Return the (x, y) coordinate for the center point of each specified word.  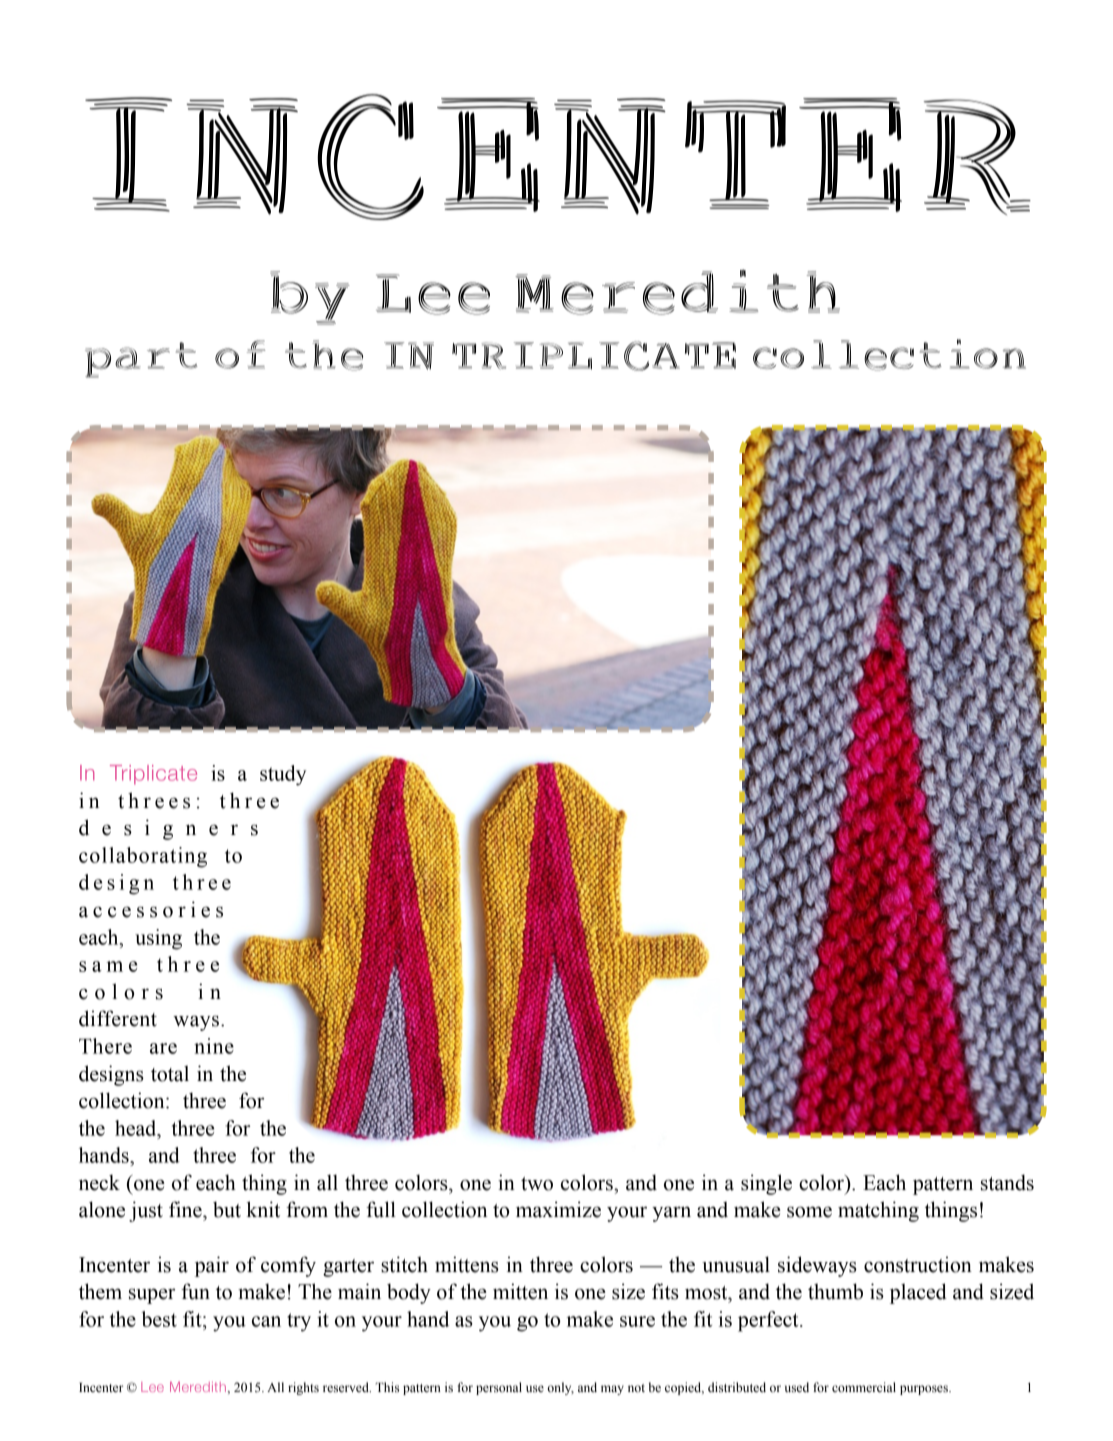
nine (214, 1046)
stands (1007, 1182)
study (283, 775)
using (158, 939)
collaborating (143, 857)
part (141, 360)
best (159, 1319)
